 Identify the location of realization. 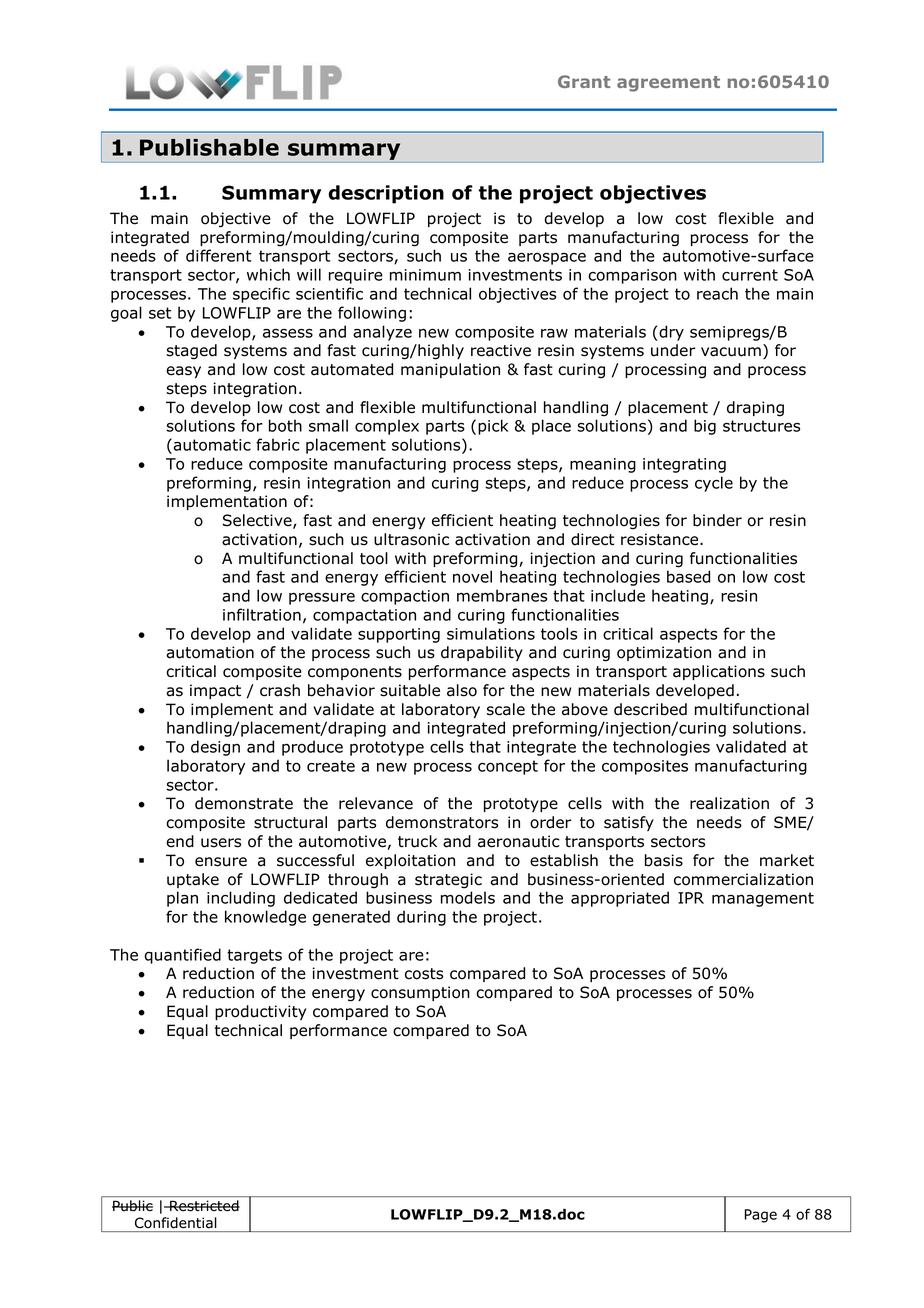
(729, 803).
